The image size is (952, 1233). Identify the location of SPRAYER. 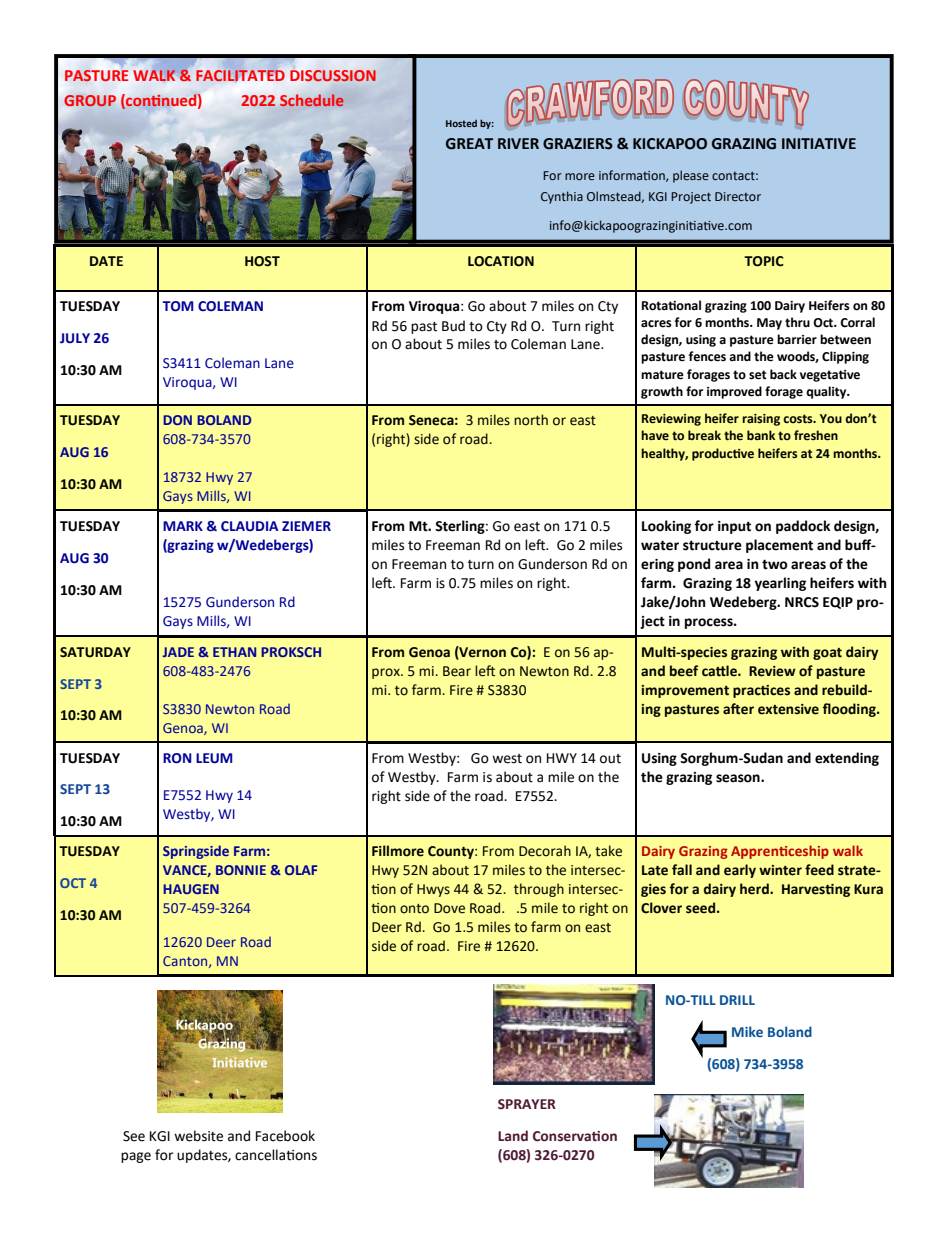
(527, 1104).
